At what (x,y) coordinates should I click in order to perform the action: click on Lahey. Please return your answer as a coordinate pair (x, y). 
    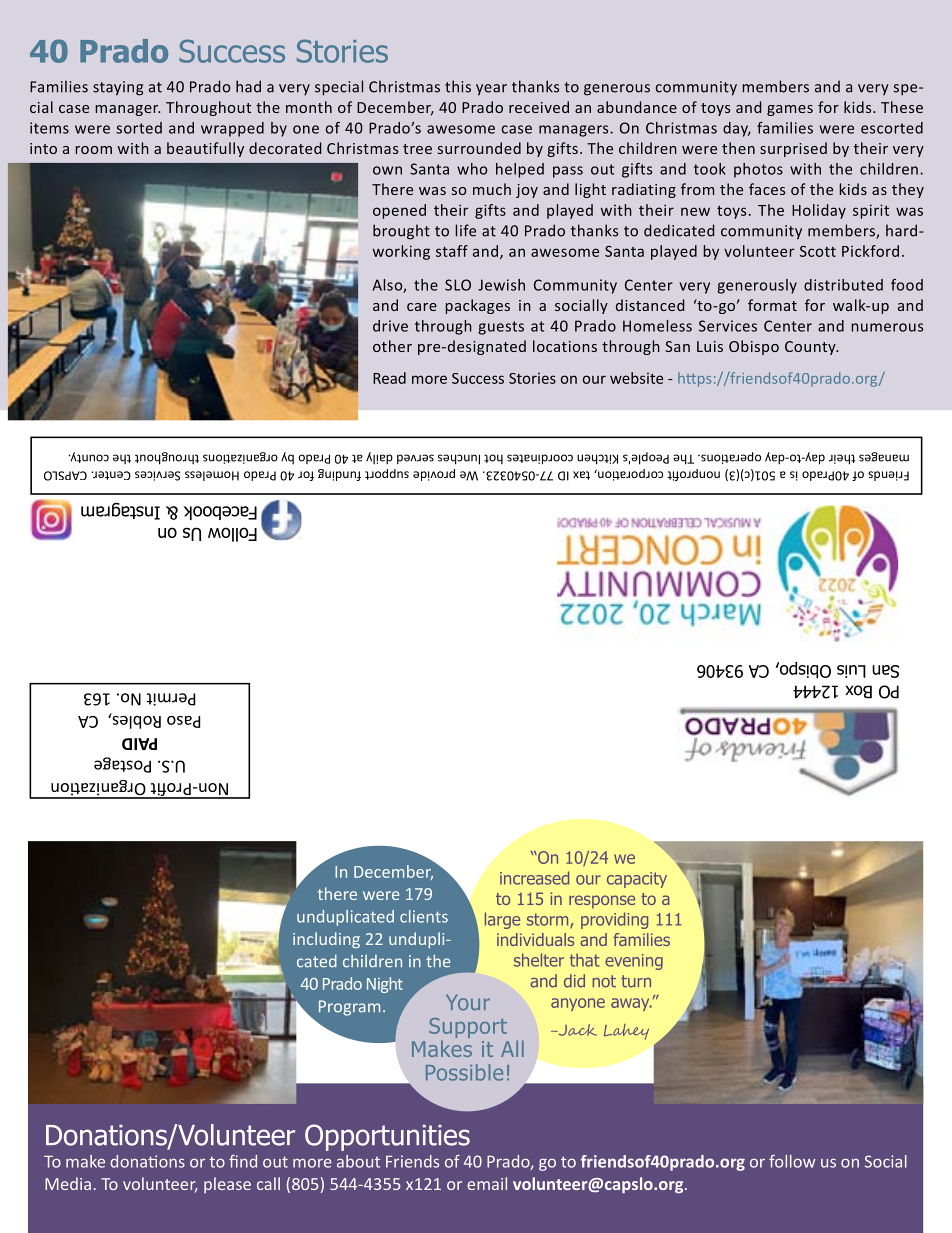
    Looking at the image, I should click on (626, 1032).
